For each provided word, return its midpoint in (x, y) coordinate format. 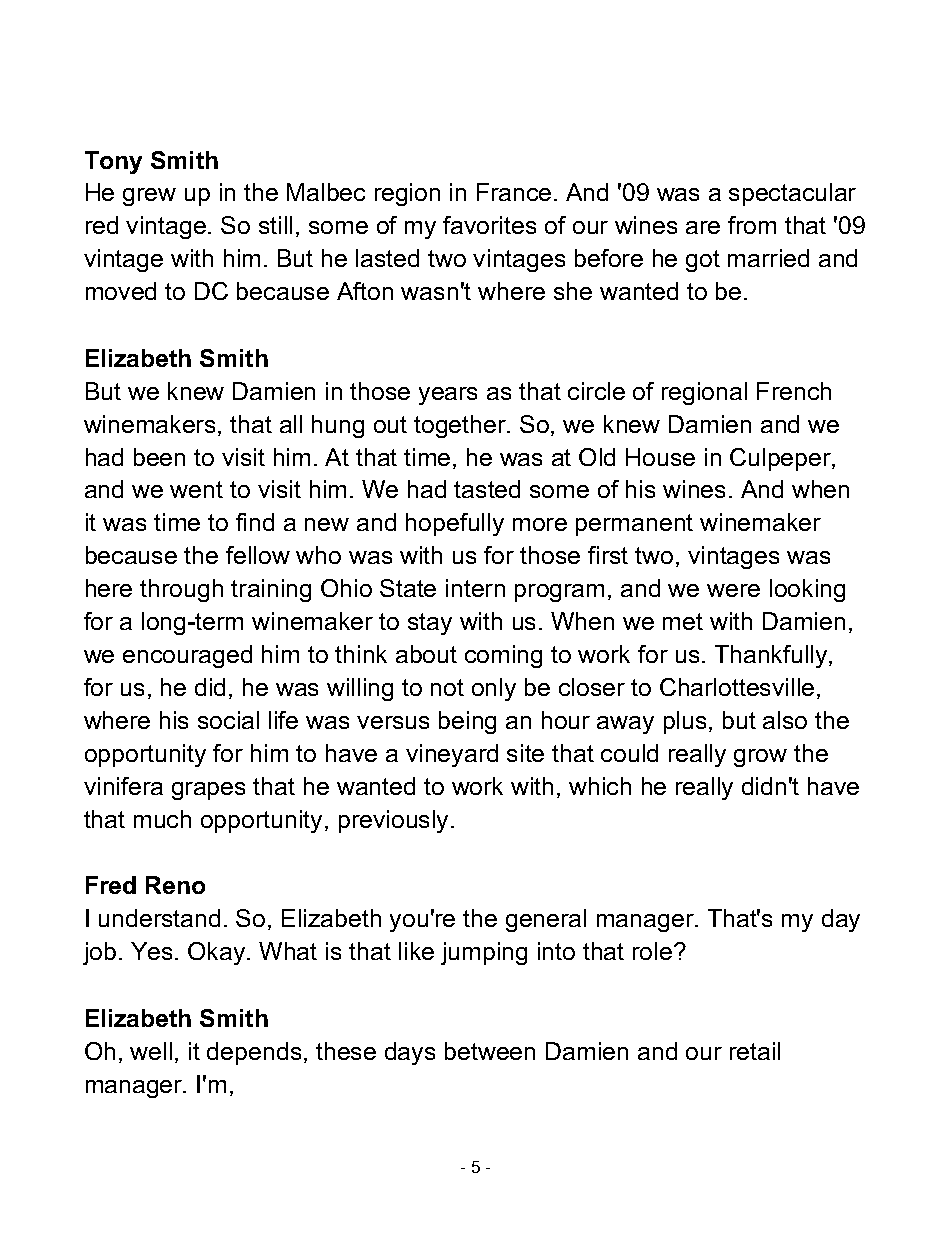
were (733, 590)
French (794, 391)
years (448, 396)
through (181, 590)
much (162, 819)
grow (760, 758)
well (151, 1051)
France (514, 192)
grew (149, 197)
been (159, 457)
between (490, 1051)
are (703, 227)
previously (395, 821)
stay (430, 624)
